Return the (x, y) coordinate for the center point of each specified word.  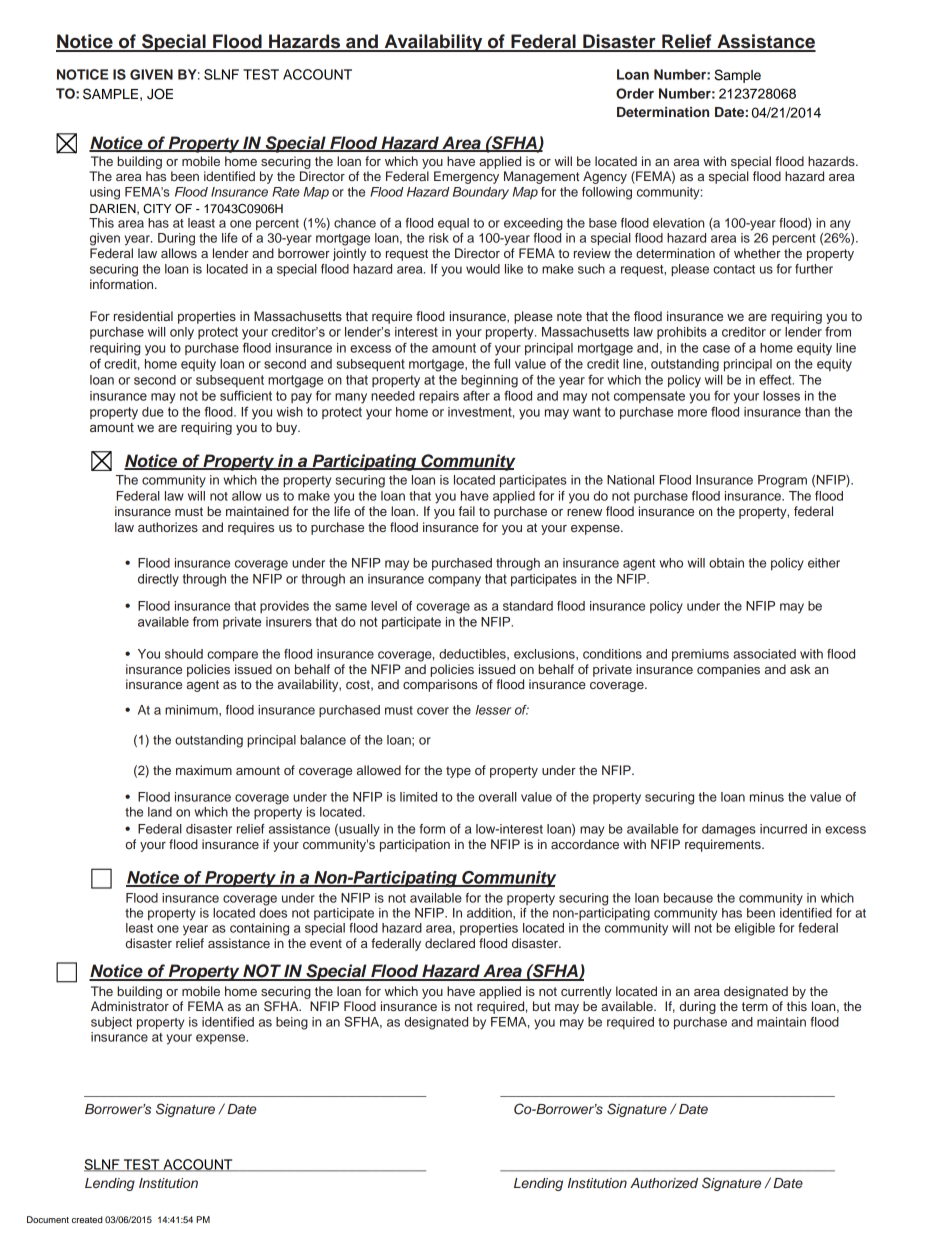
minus (767, 797)
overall (498, 797)
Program (782, 481)
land (160, 812)
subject (111, 1023)
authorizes (168, 527)
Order (635, 93)
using (105, 193)
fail (467, 511)
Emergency (466, 177)
